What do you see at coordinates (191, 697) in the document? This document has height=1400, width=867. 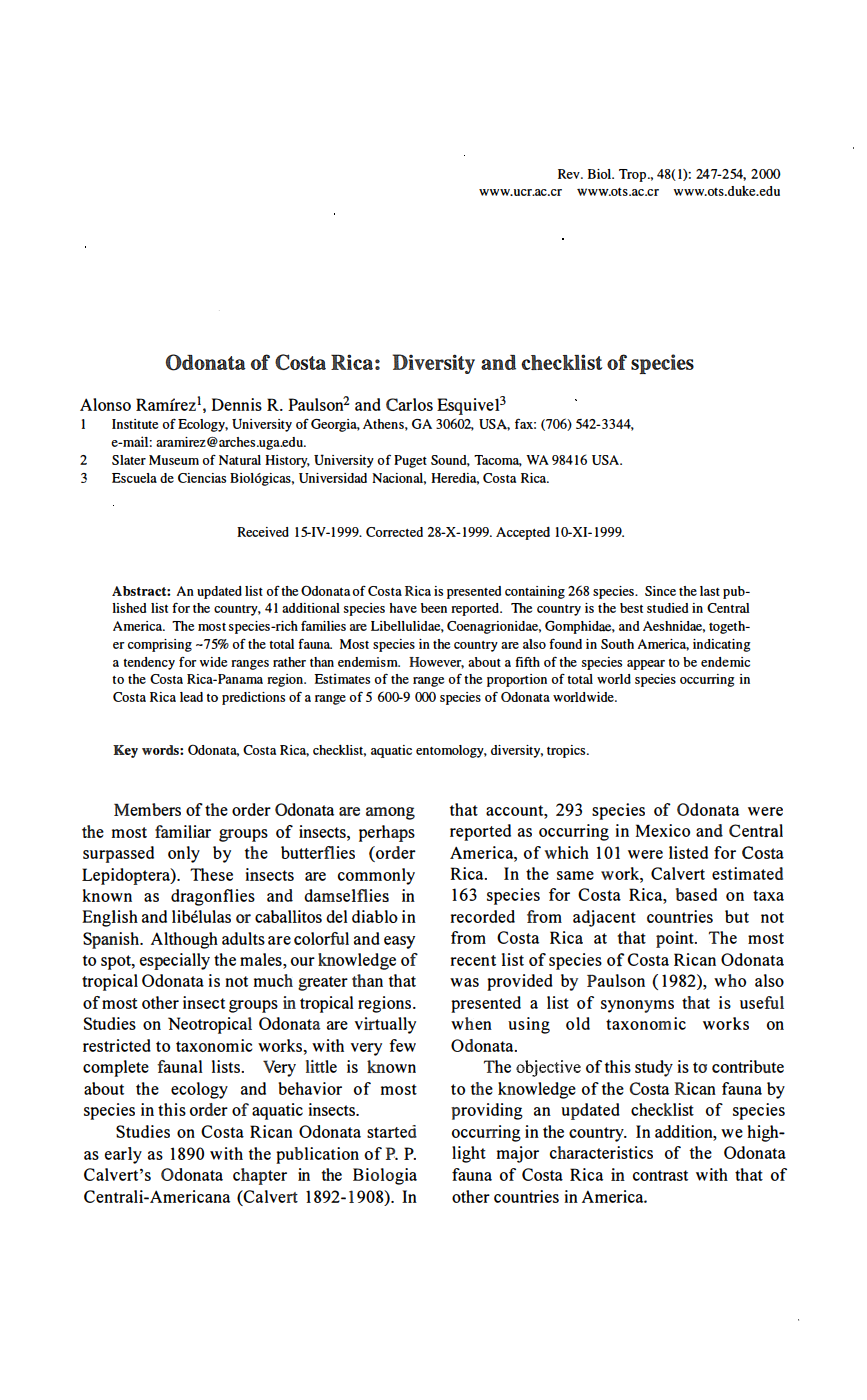 I see `lead` at bounding box center [191, 697].
